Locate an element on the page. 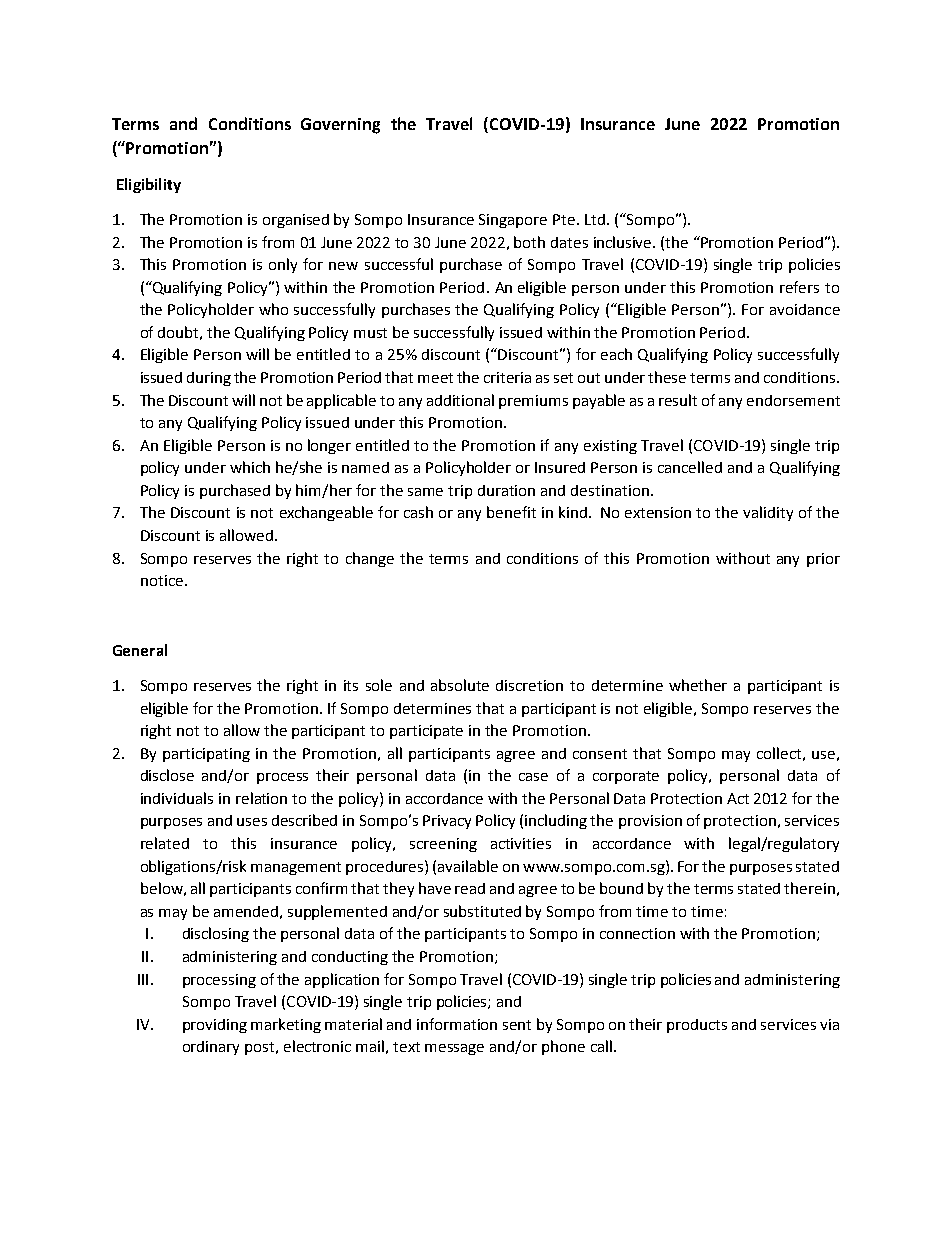 Image resolution: width=952 pixels, height=1233 pixels. providing is located at coordinates (215, 1026).
